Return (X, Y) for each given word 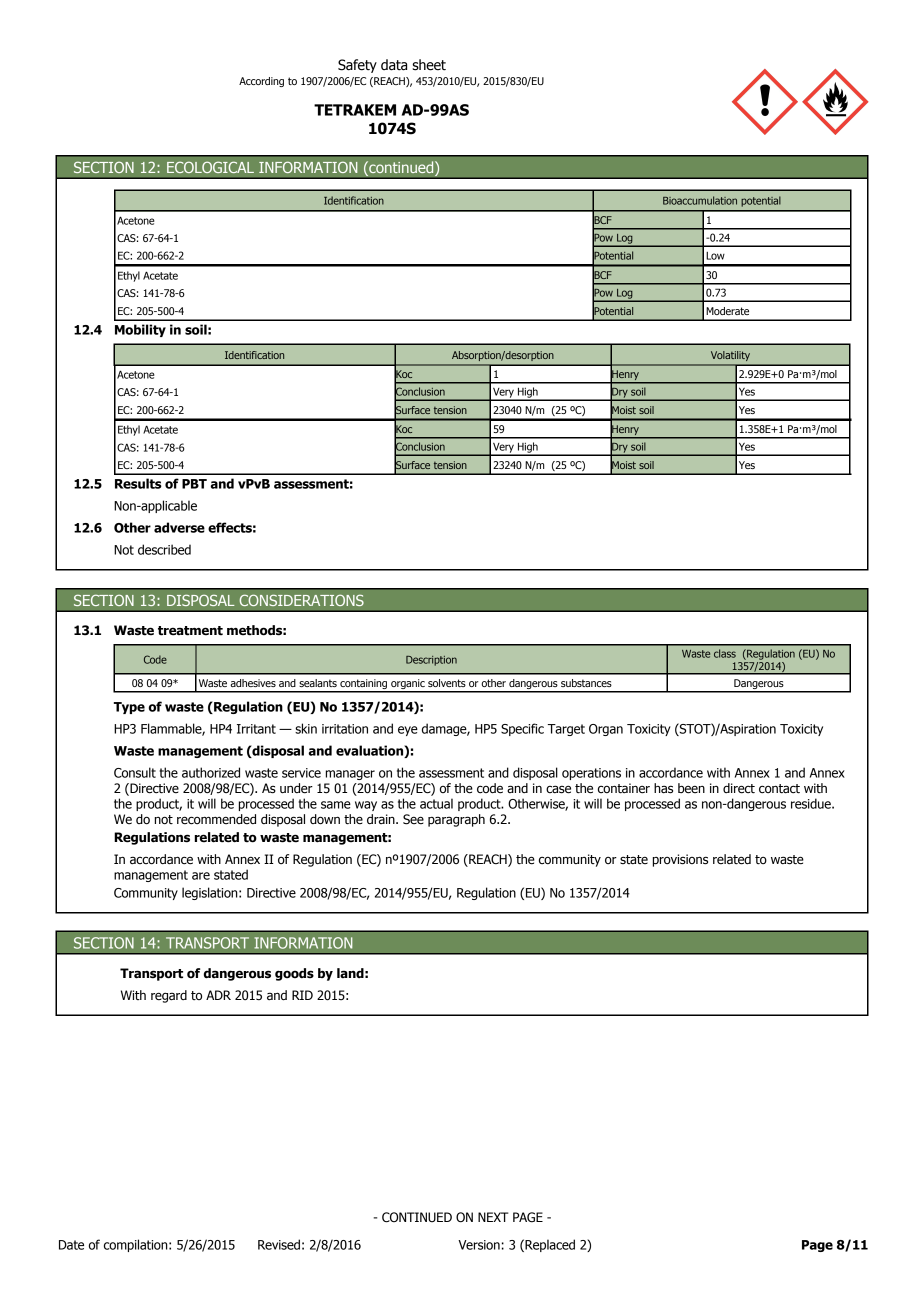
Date (71, 1245)
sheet (429, 65)
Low (715, 256)
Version (479, 1245)
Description (431, 661)
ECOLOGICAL (210, 167)
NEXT (493, 1217)
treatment (190, 631)
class (725, 653)
